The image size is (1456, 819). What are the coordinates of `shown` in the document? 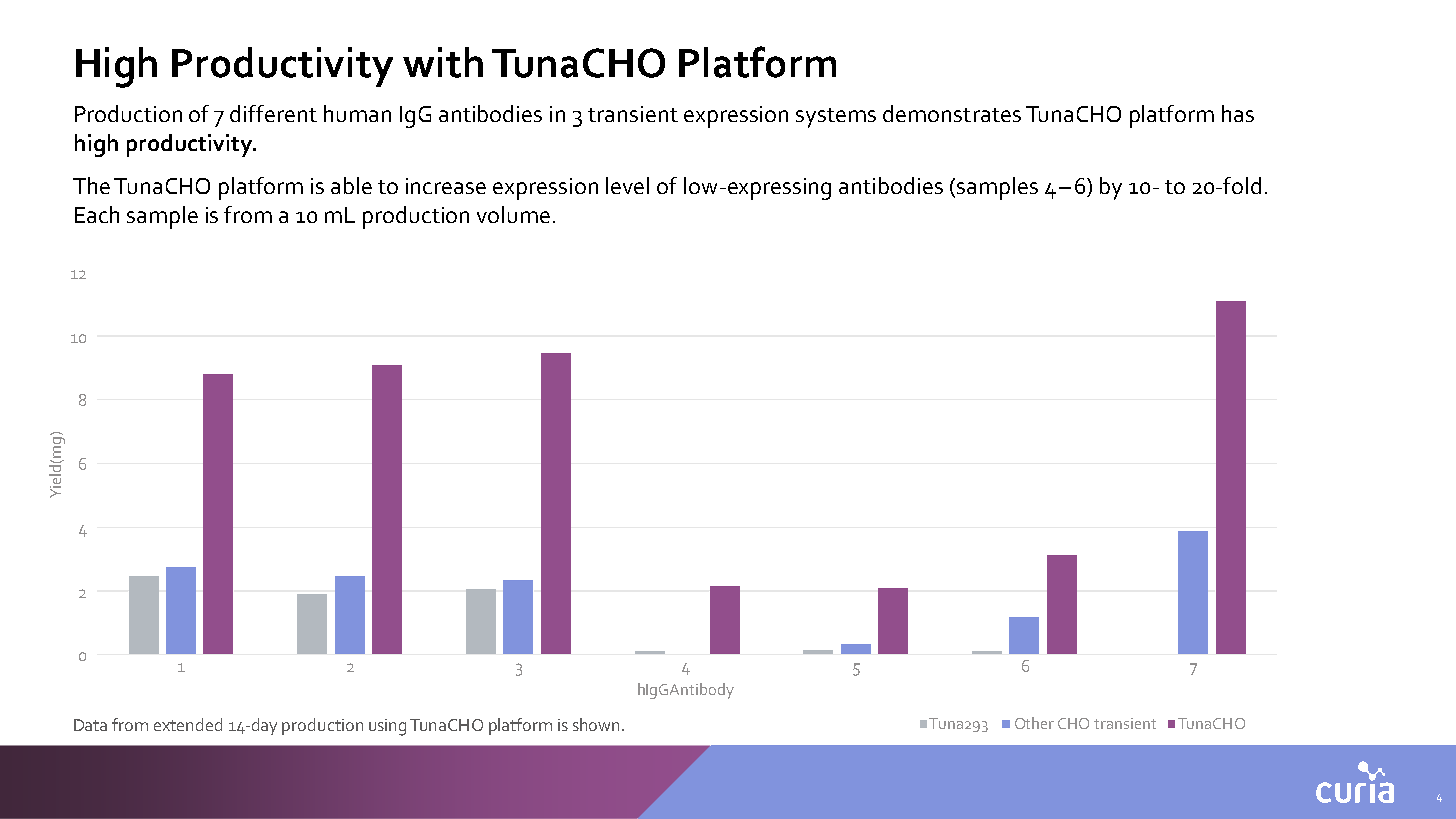 It's located at (598, 724).
